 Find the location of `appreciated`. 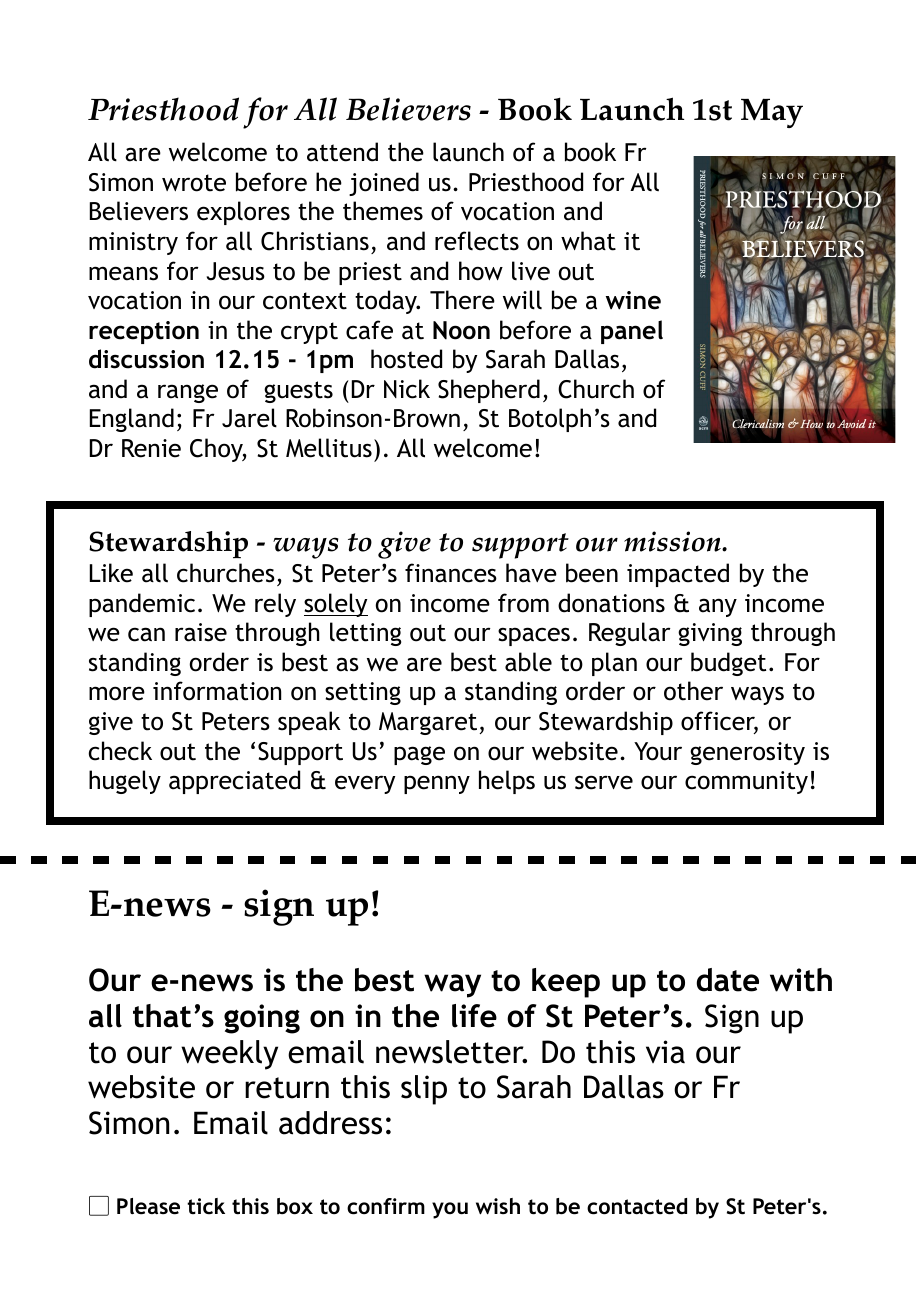

appreciated is located at coordinates (234, 782).
